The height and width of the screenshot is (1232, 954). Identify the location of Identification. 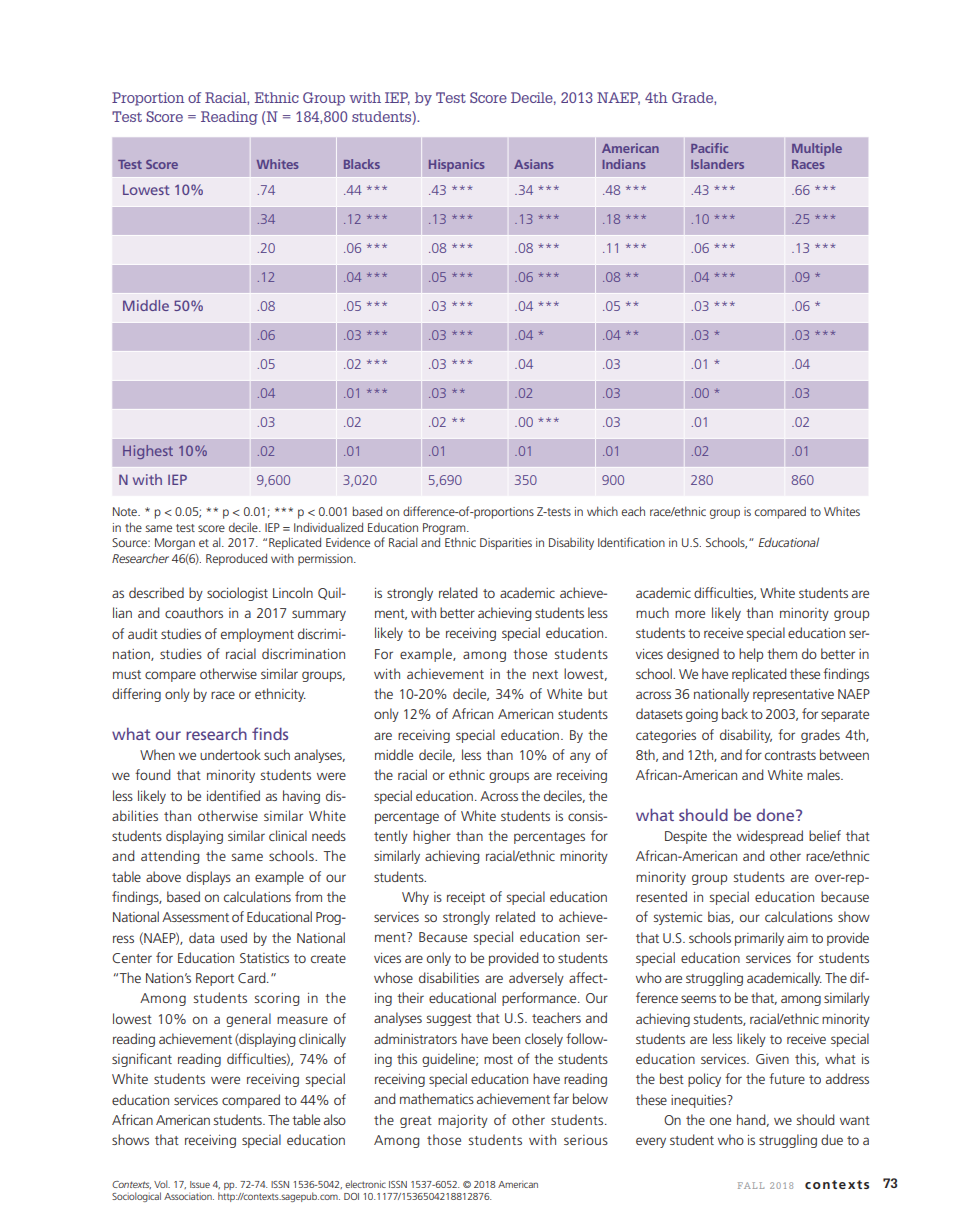
(631, 542).
